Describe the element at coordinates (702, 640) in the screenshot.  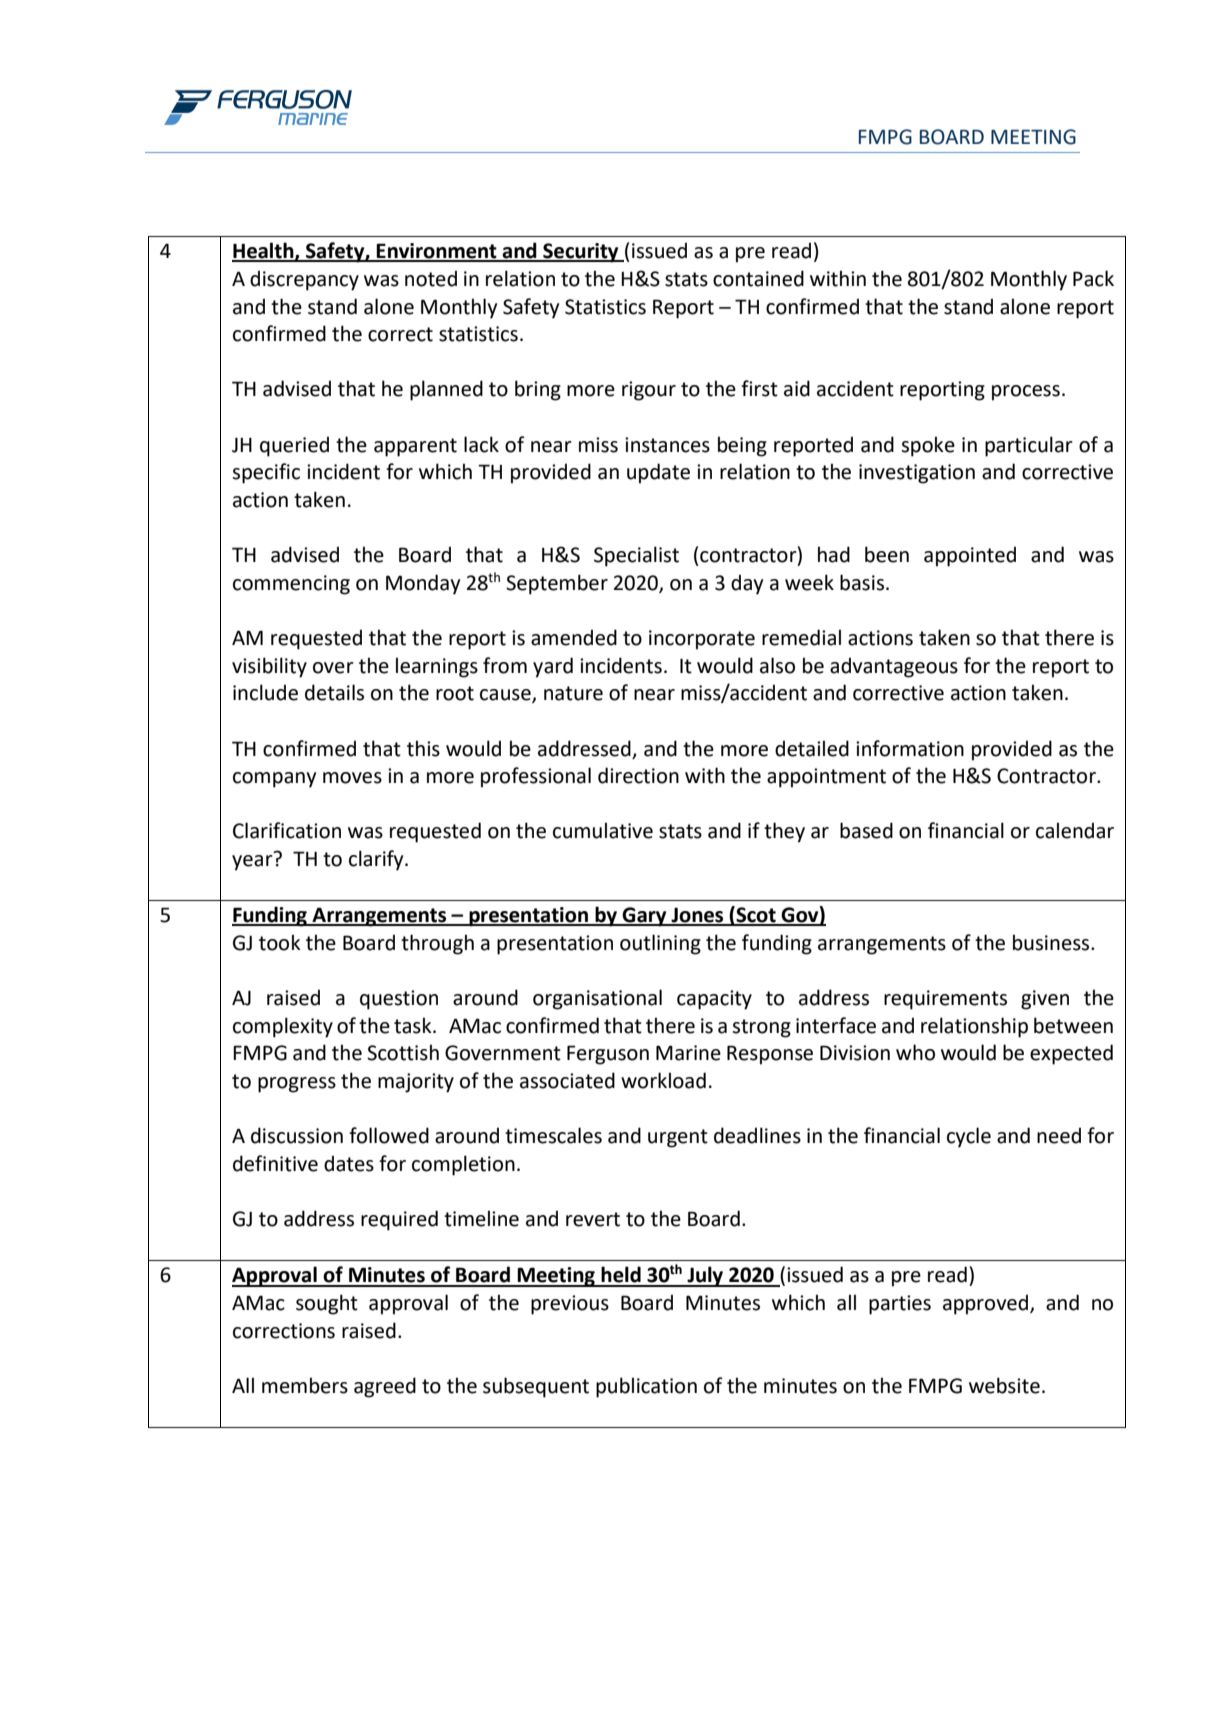
I see `incorporate` at that location.
